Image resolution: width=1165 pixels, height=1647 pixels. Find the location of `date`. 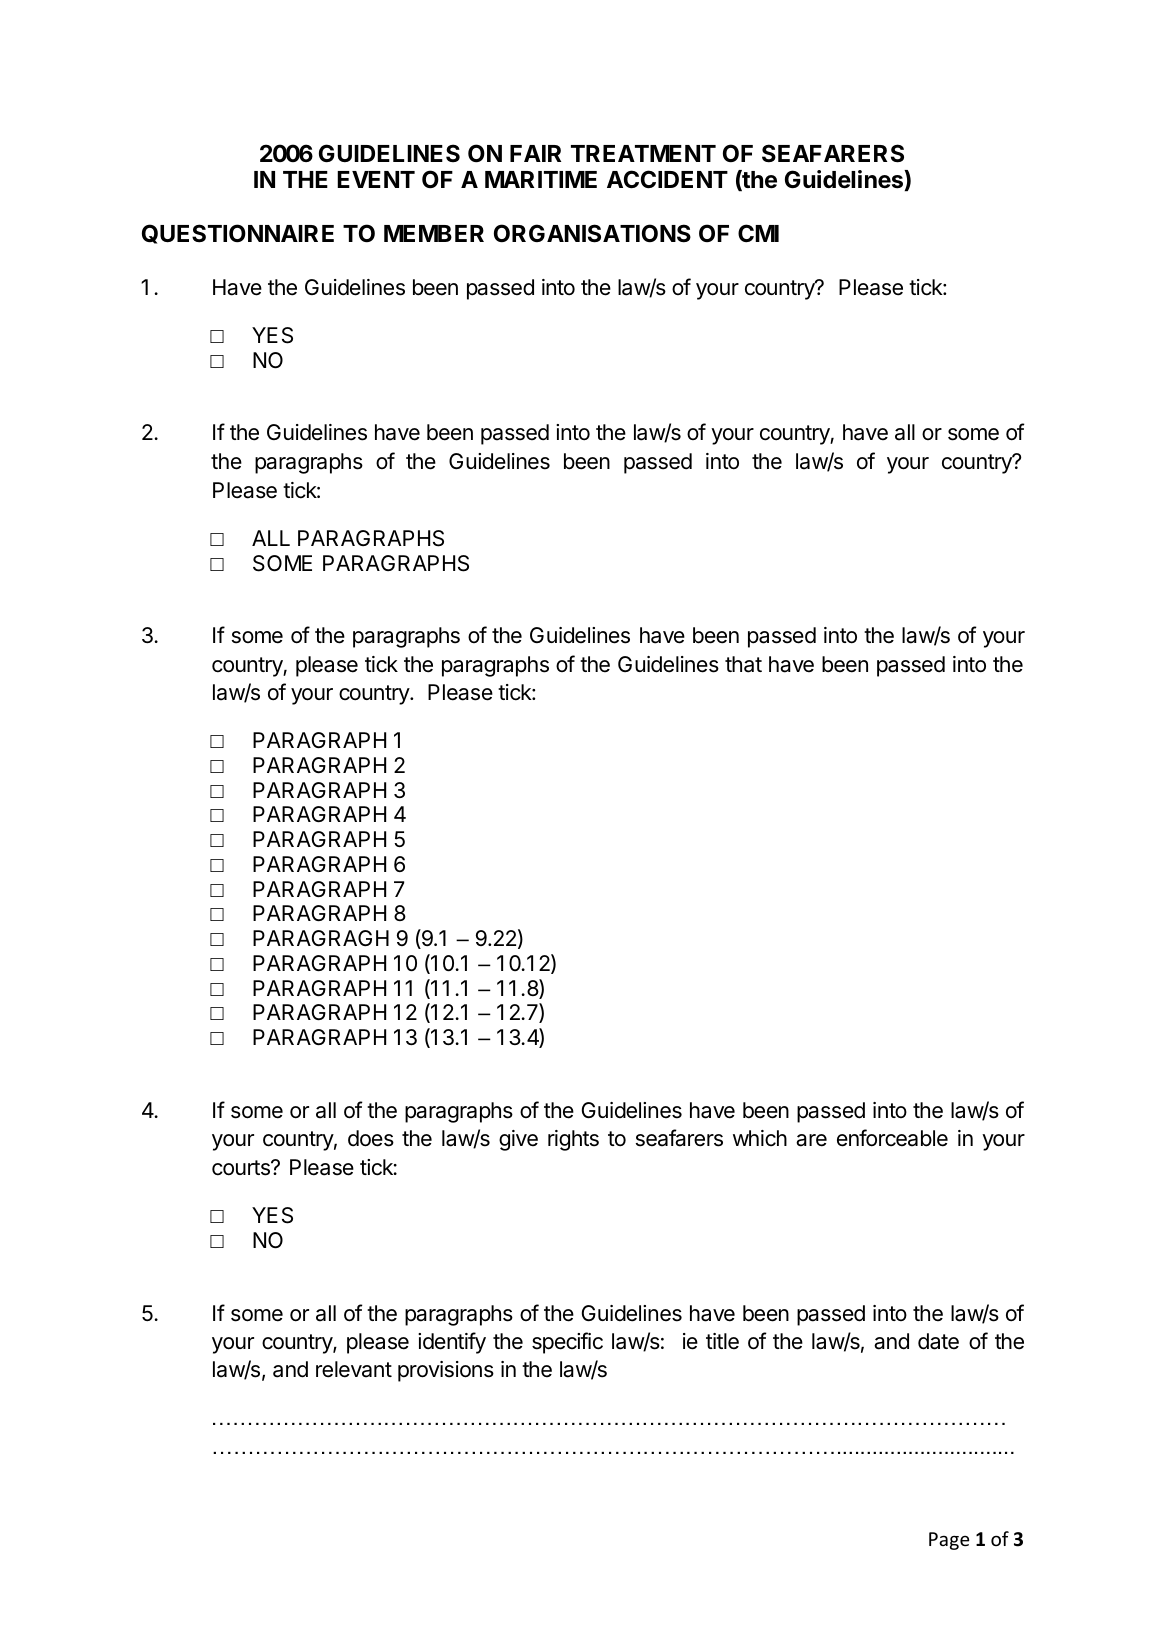

date is located at coordinates (938, 1341).
